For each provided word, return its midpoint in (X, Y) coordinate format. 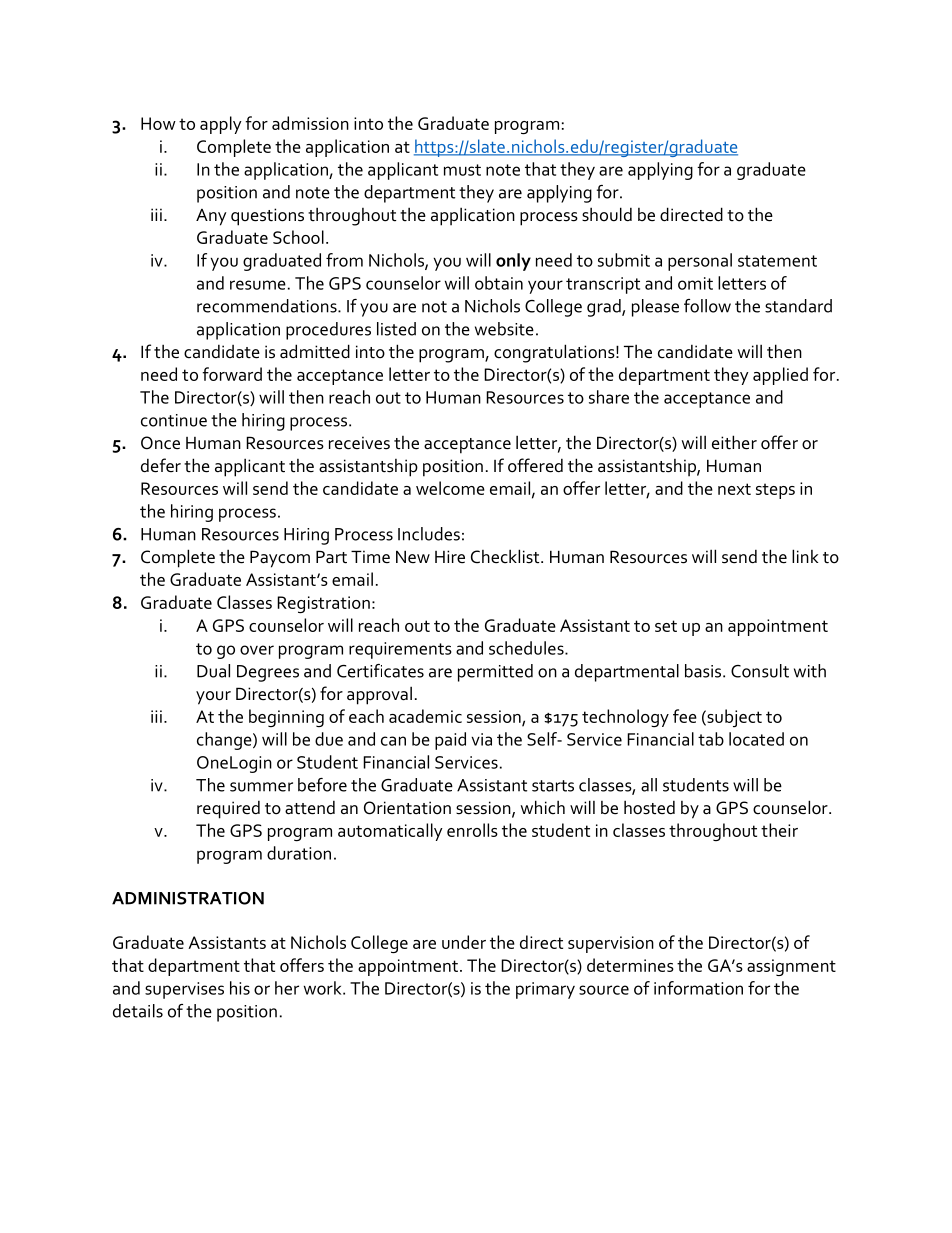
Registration (323, 605)
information (698, 988)
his (240, 988)
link (805, 556)
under (464, 942)
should (607, 214)
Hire (450, 557)
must (462, 170)
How (158, 123)
